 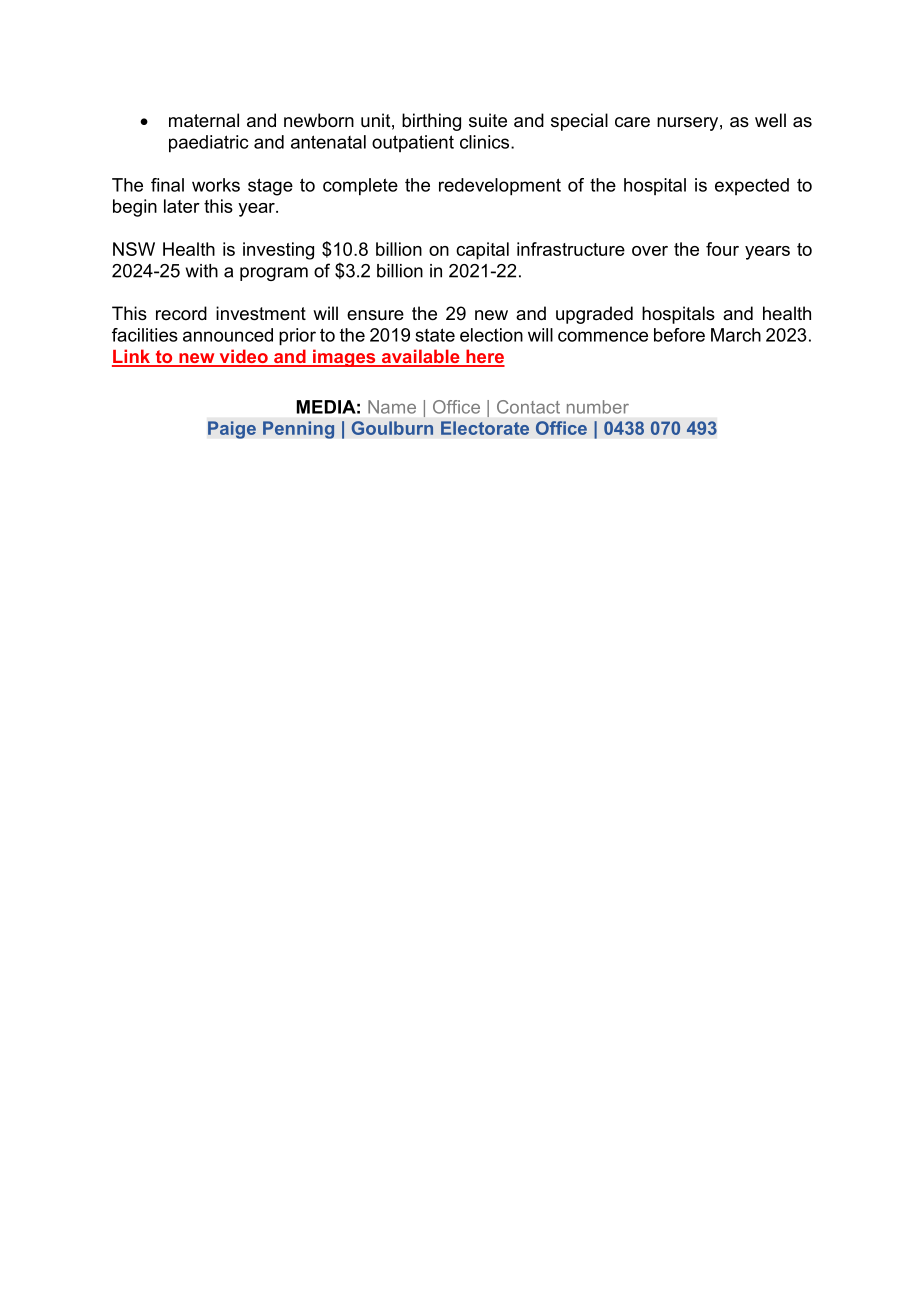 What do you see at coordinates (632, 122) in the image?
I see `care` at bounding box center [632, 122].
